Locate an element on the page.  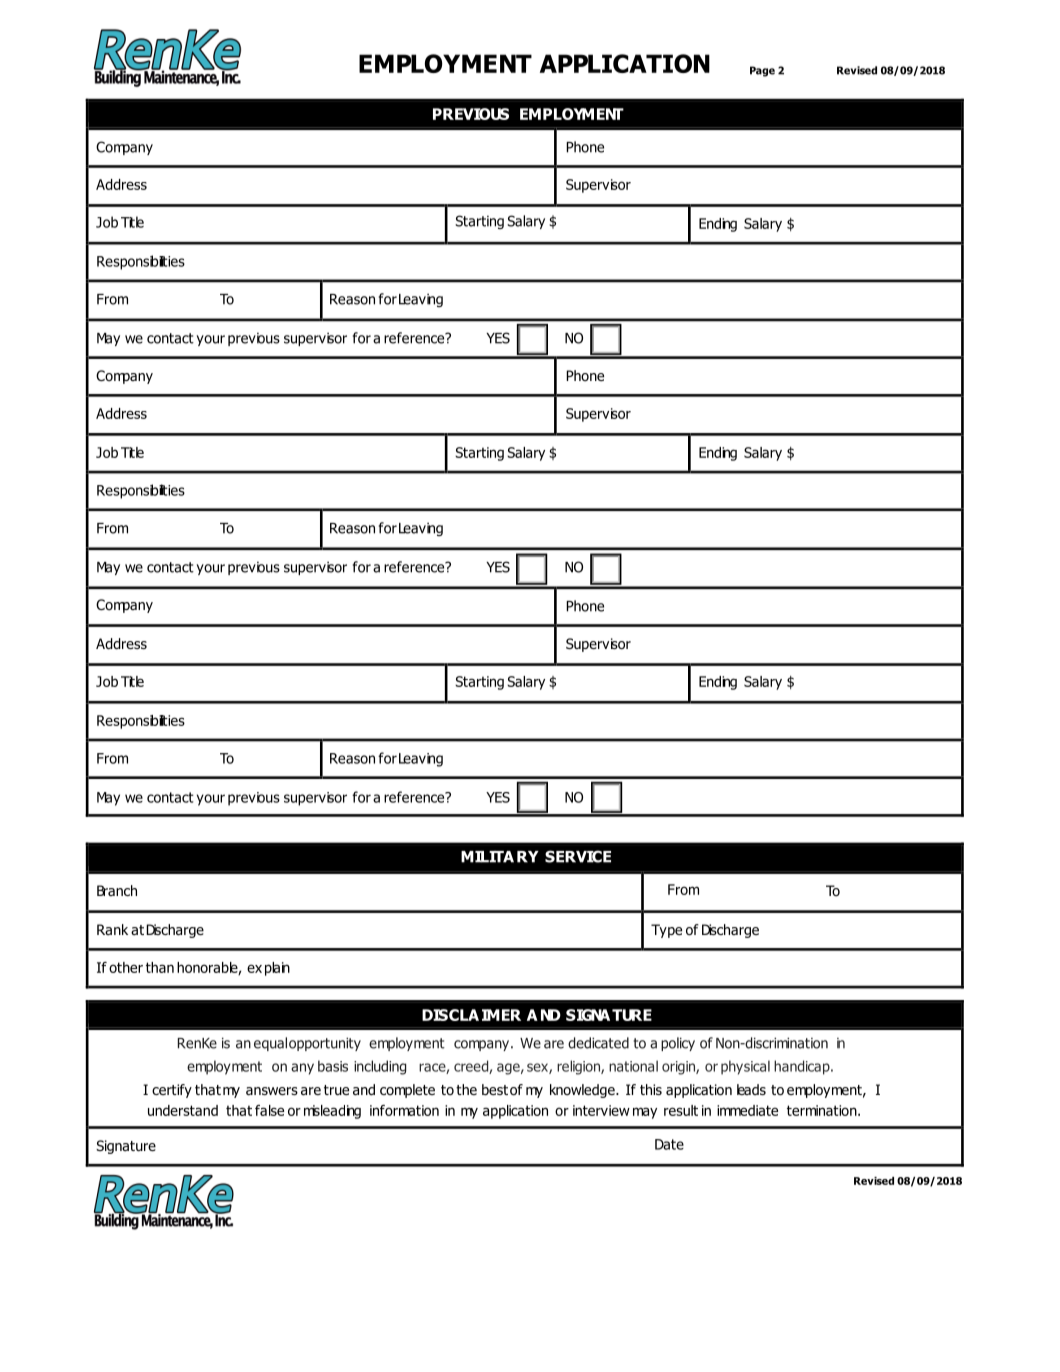
SERVICE is located at coordinates (578, 856).
